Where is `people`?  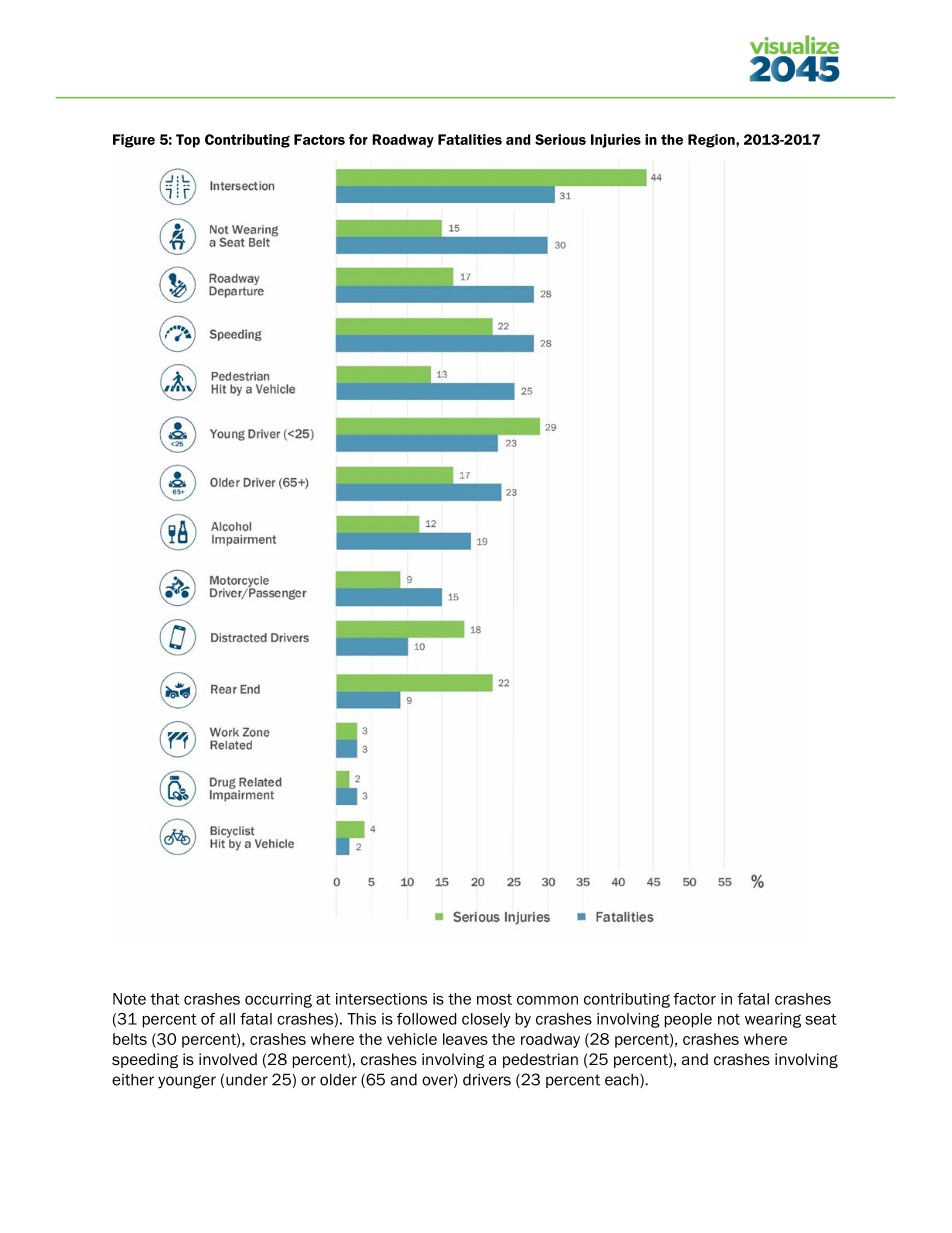 people is located at coordinates (688, 1020).
